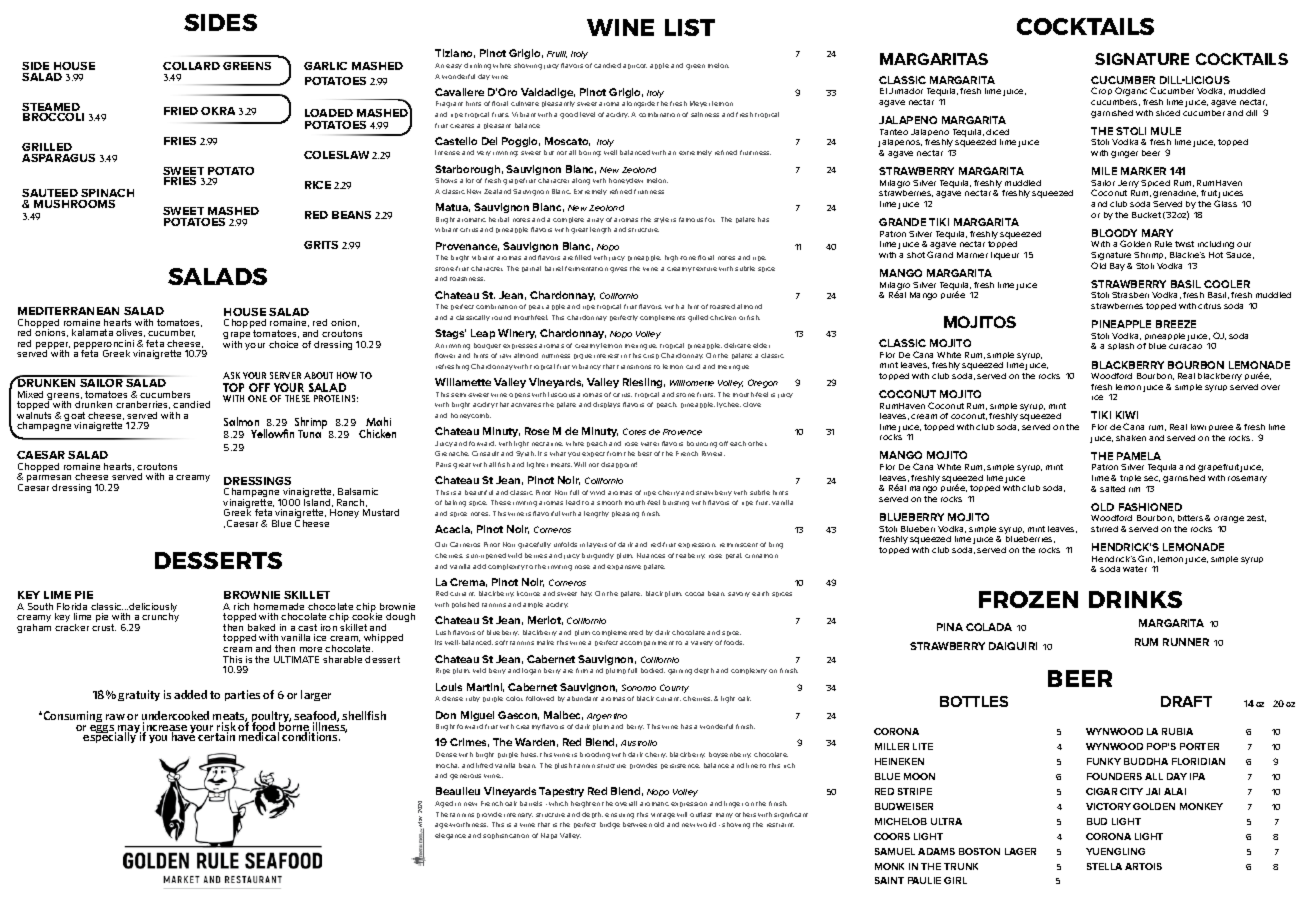  I want to click on List, so click(690, 27).
